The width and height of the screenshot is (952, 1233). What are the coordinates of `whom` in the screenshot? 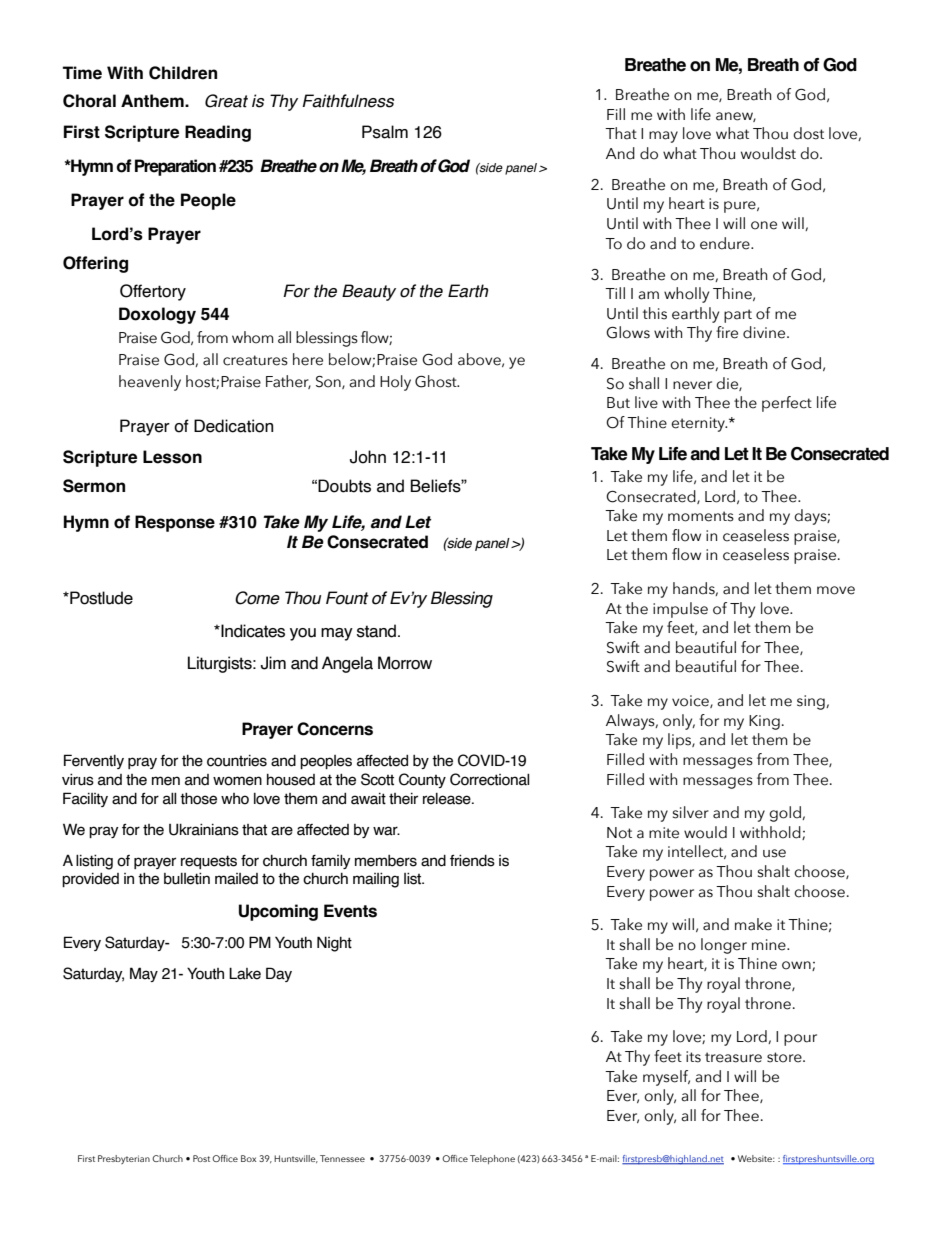 It's located at (253, 337).
